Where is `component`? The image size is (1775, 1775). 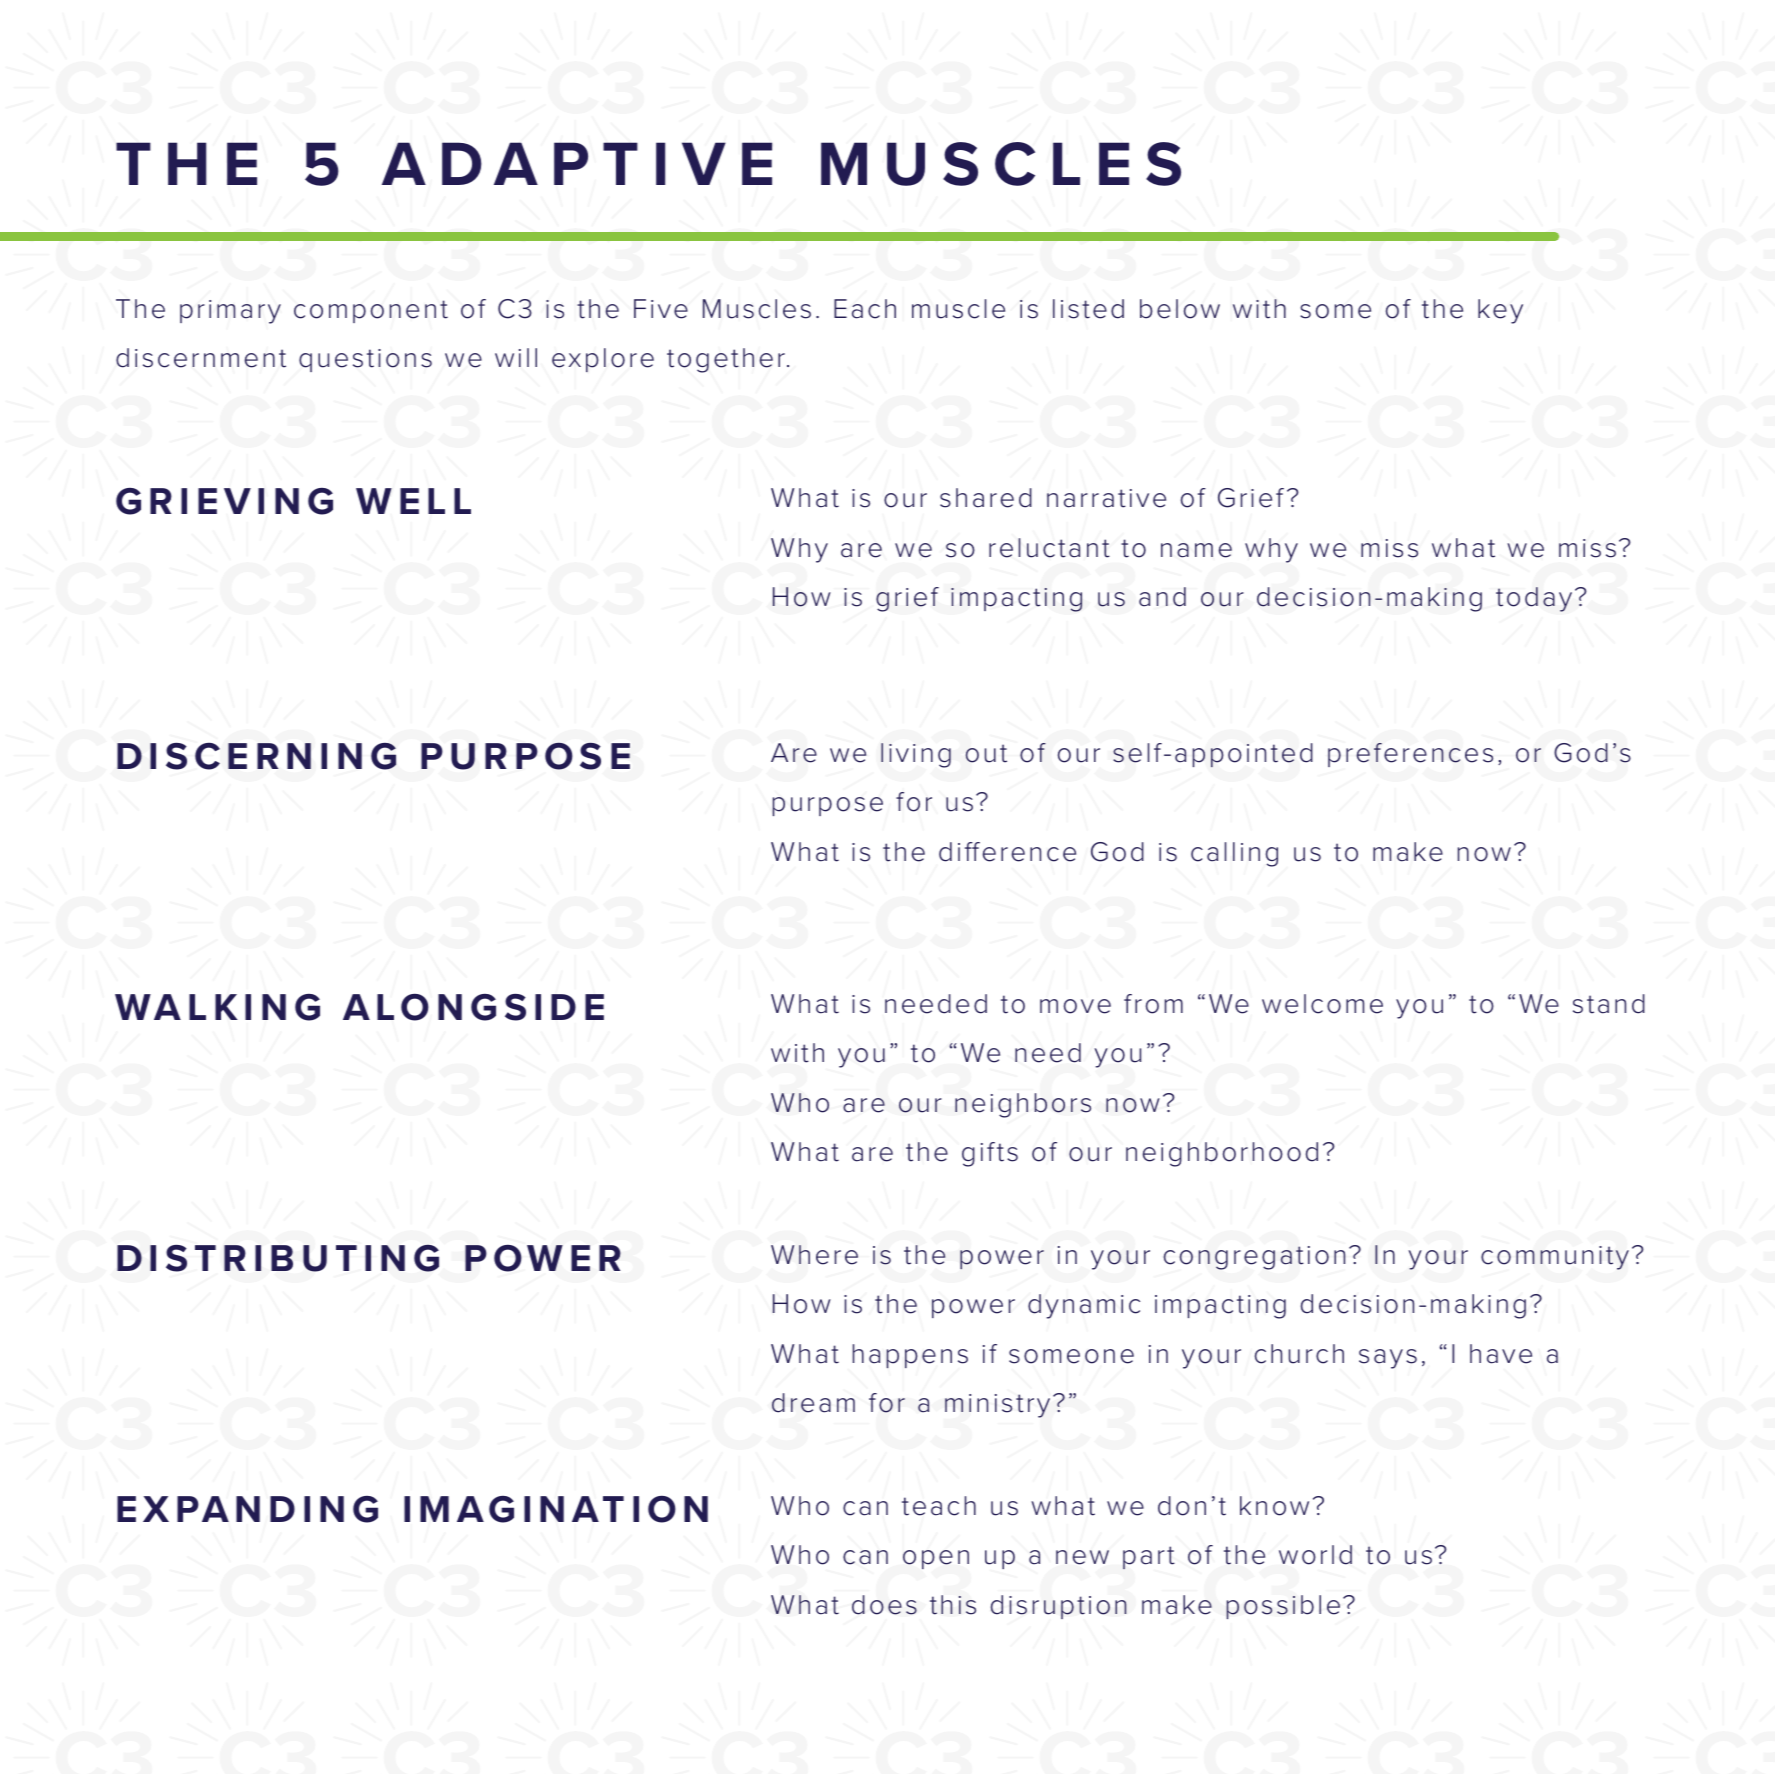 component is located at coordinates (371, 311).
